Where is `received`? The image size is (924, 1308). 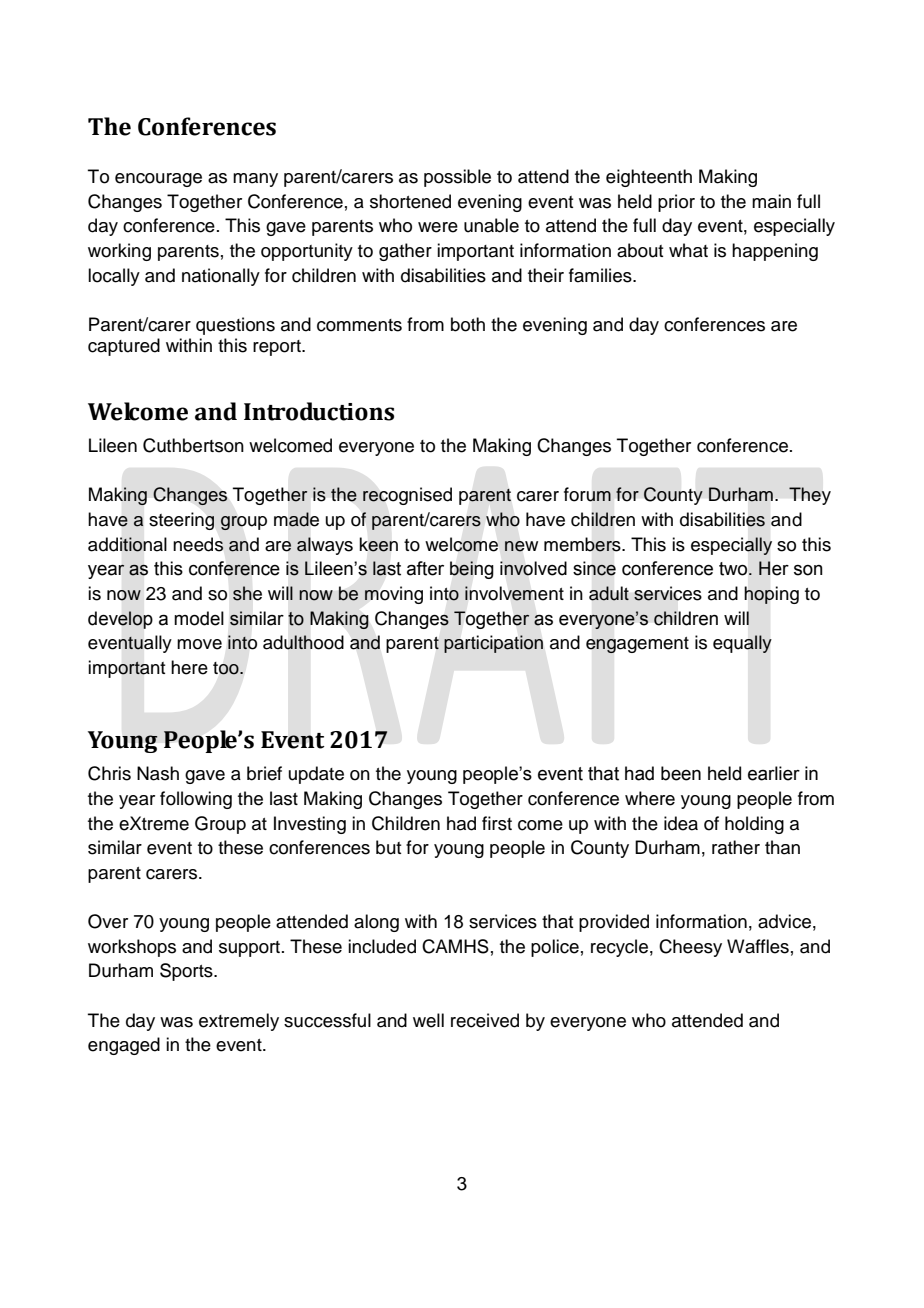 received is located at coordinates (485, 1020).
